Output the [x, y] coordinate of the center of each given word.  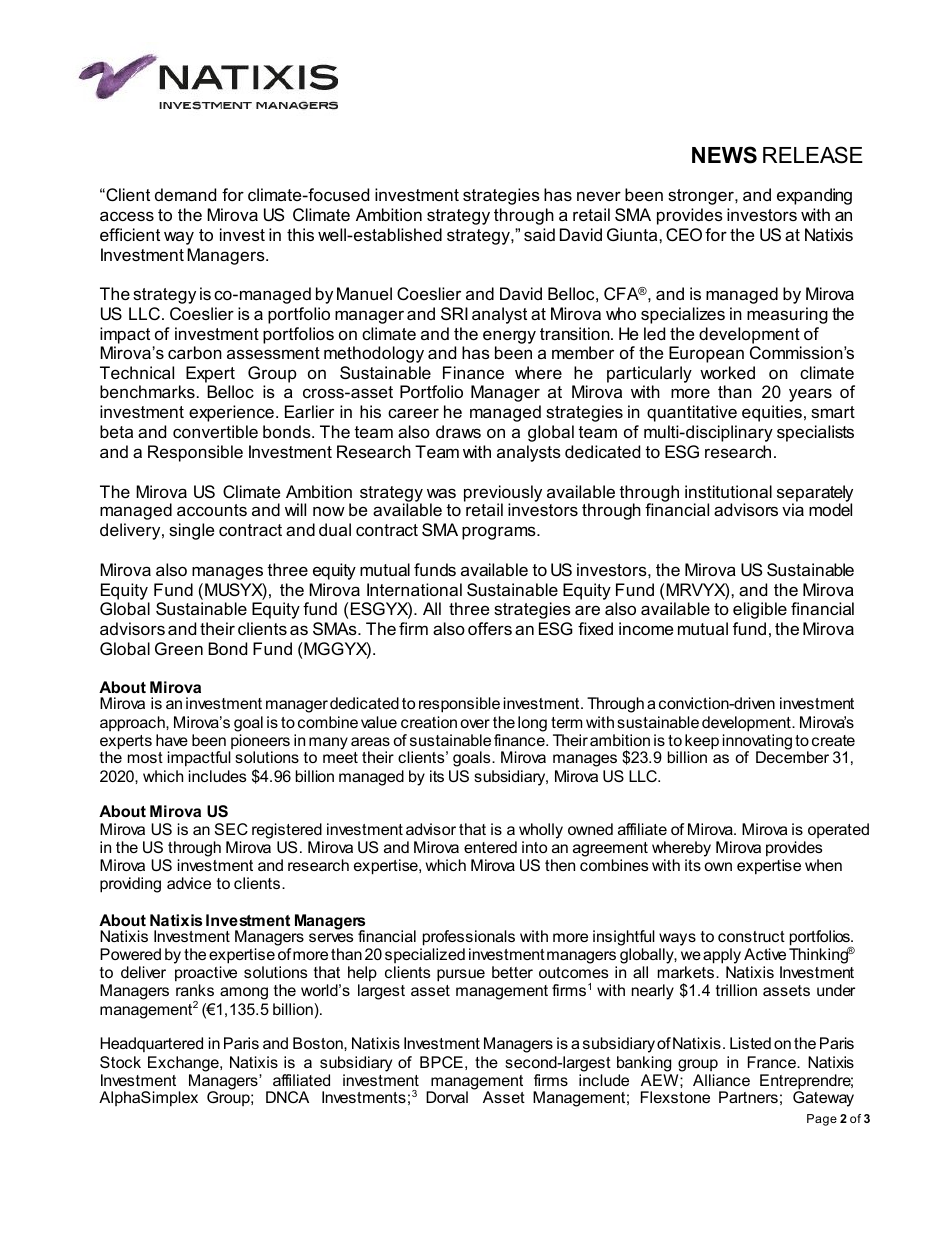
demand [185, 194]
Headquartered [151, 1044]
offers [490, 628]
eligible [760, 610]
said [539, 234]
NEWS [724, 155]
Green [179, 648]
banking [644, 1064]
